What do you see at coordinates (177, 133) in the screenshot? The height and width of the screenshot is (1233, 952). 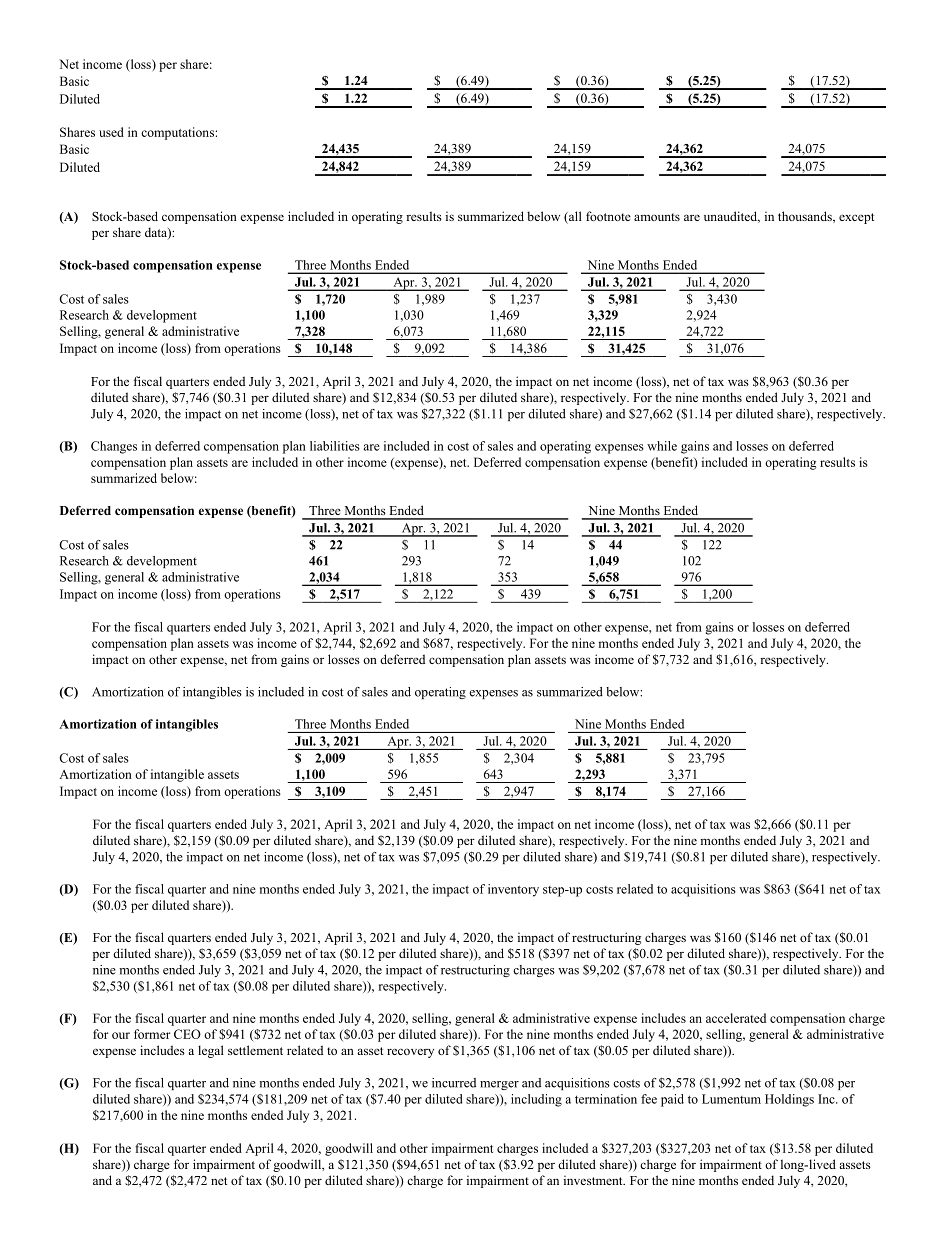 I see `computations` at bounding box center [177, 133].
